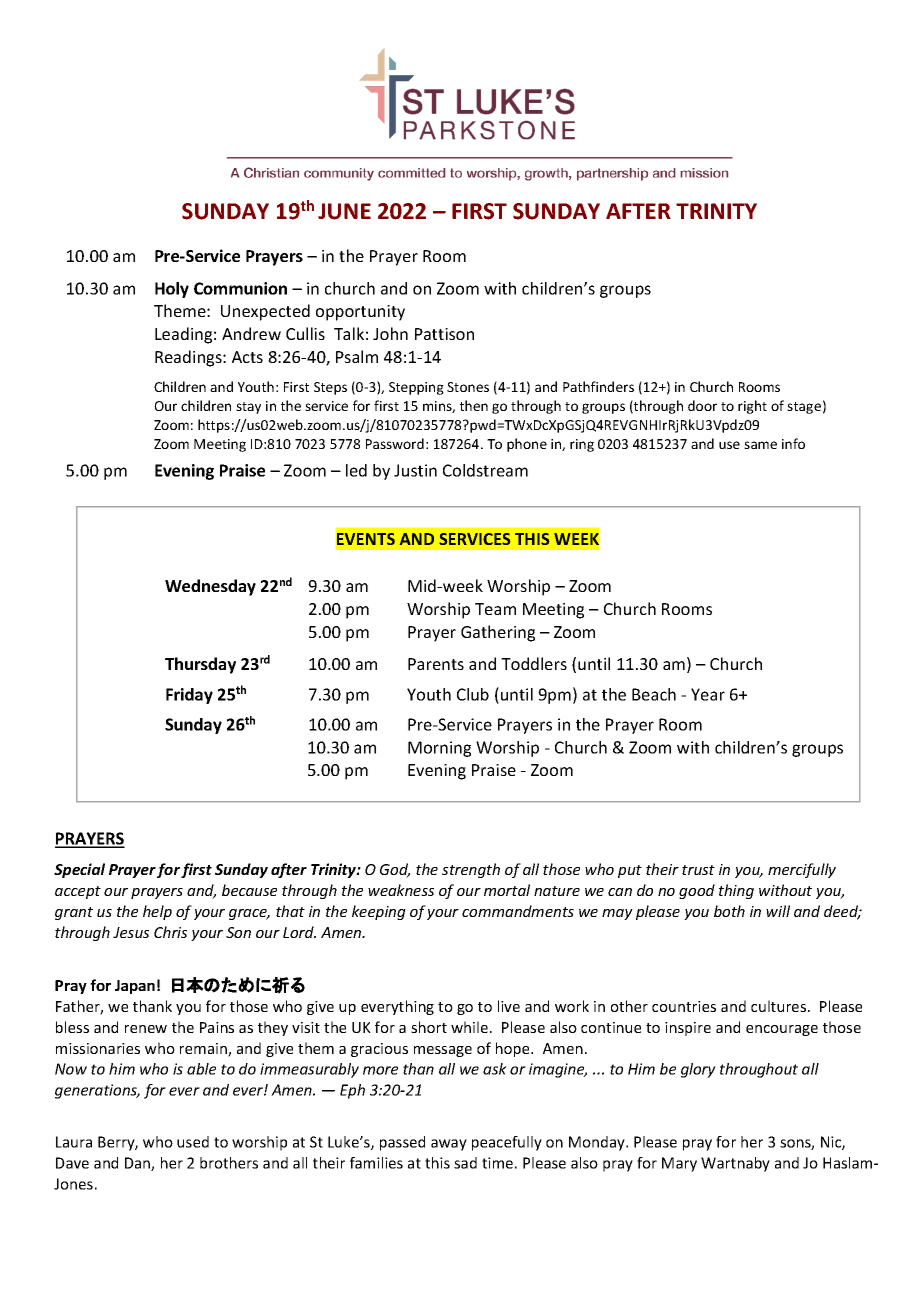 Image resolution: width=924 pixels, height=1308 pixels. I want to click on Beach, so click(654, 694).
